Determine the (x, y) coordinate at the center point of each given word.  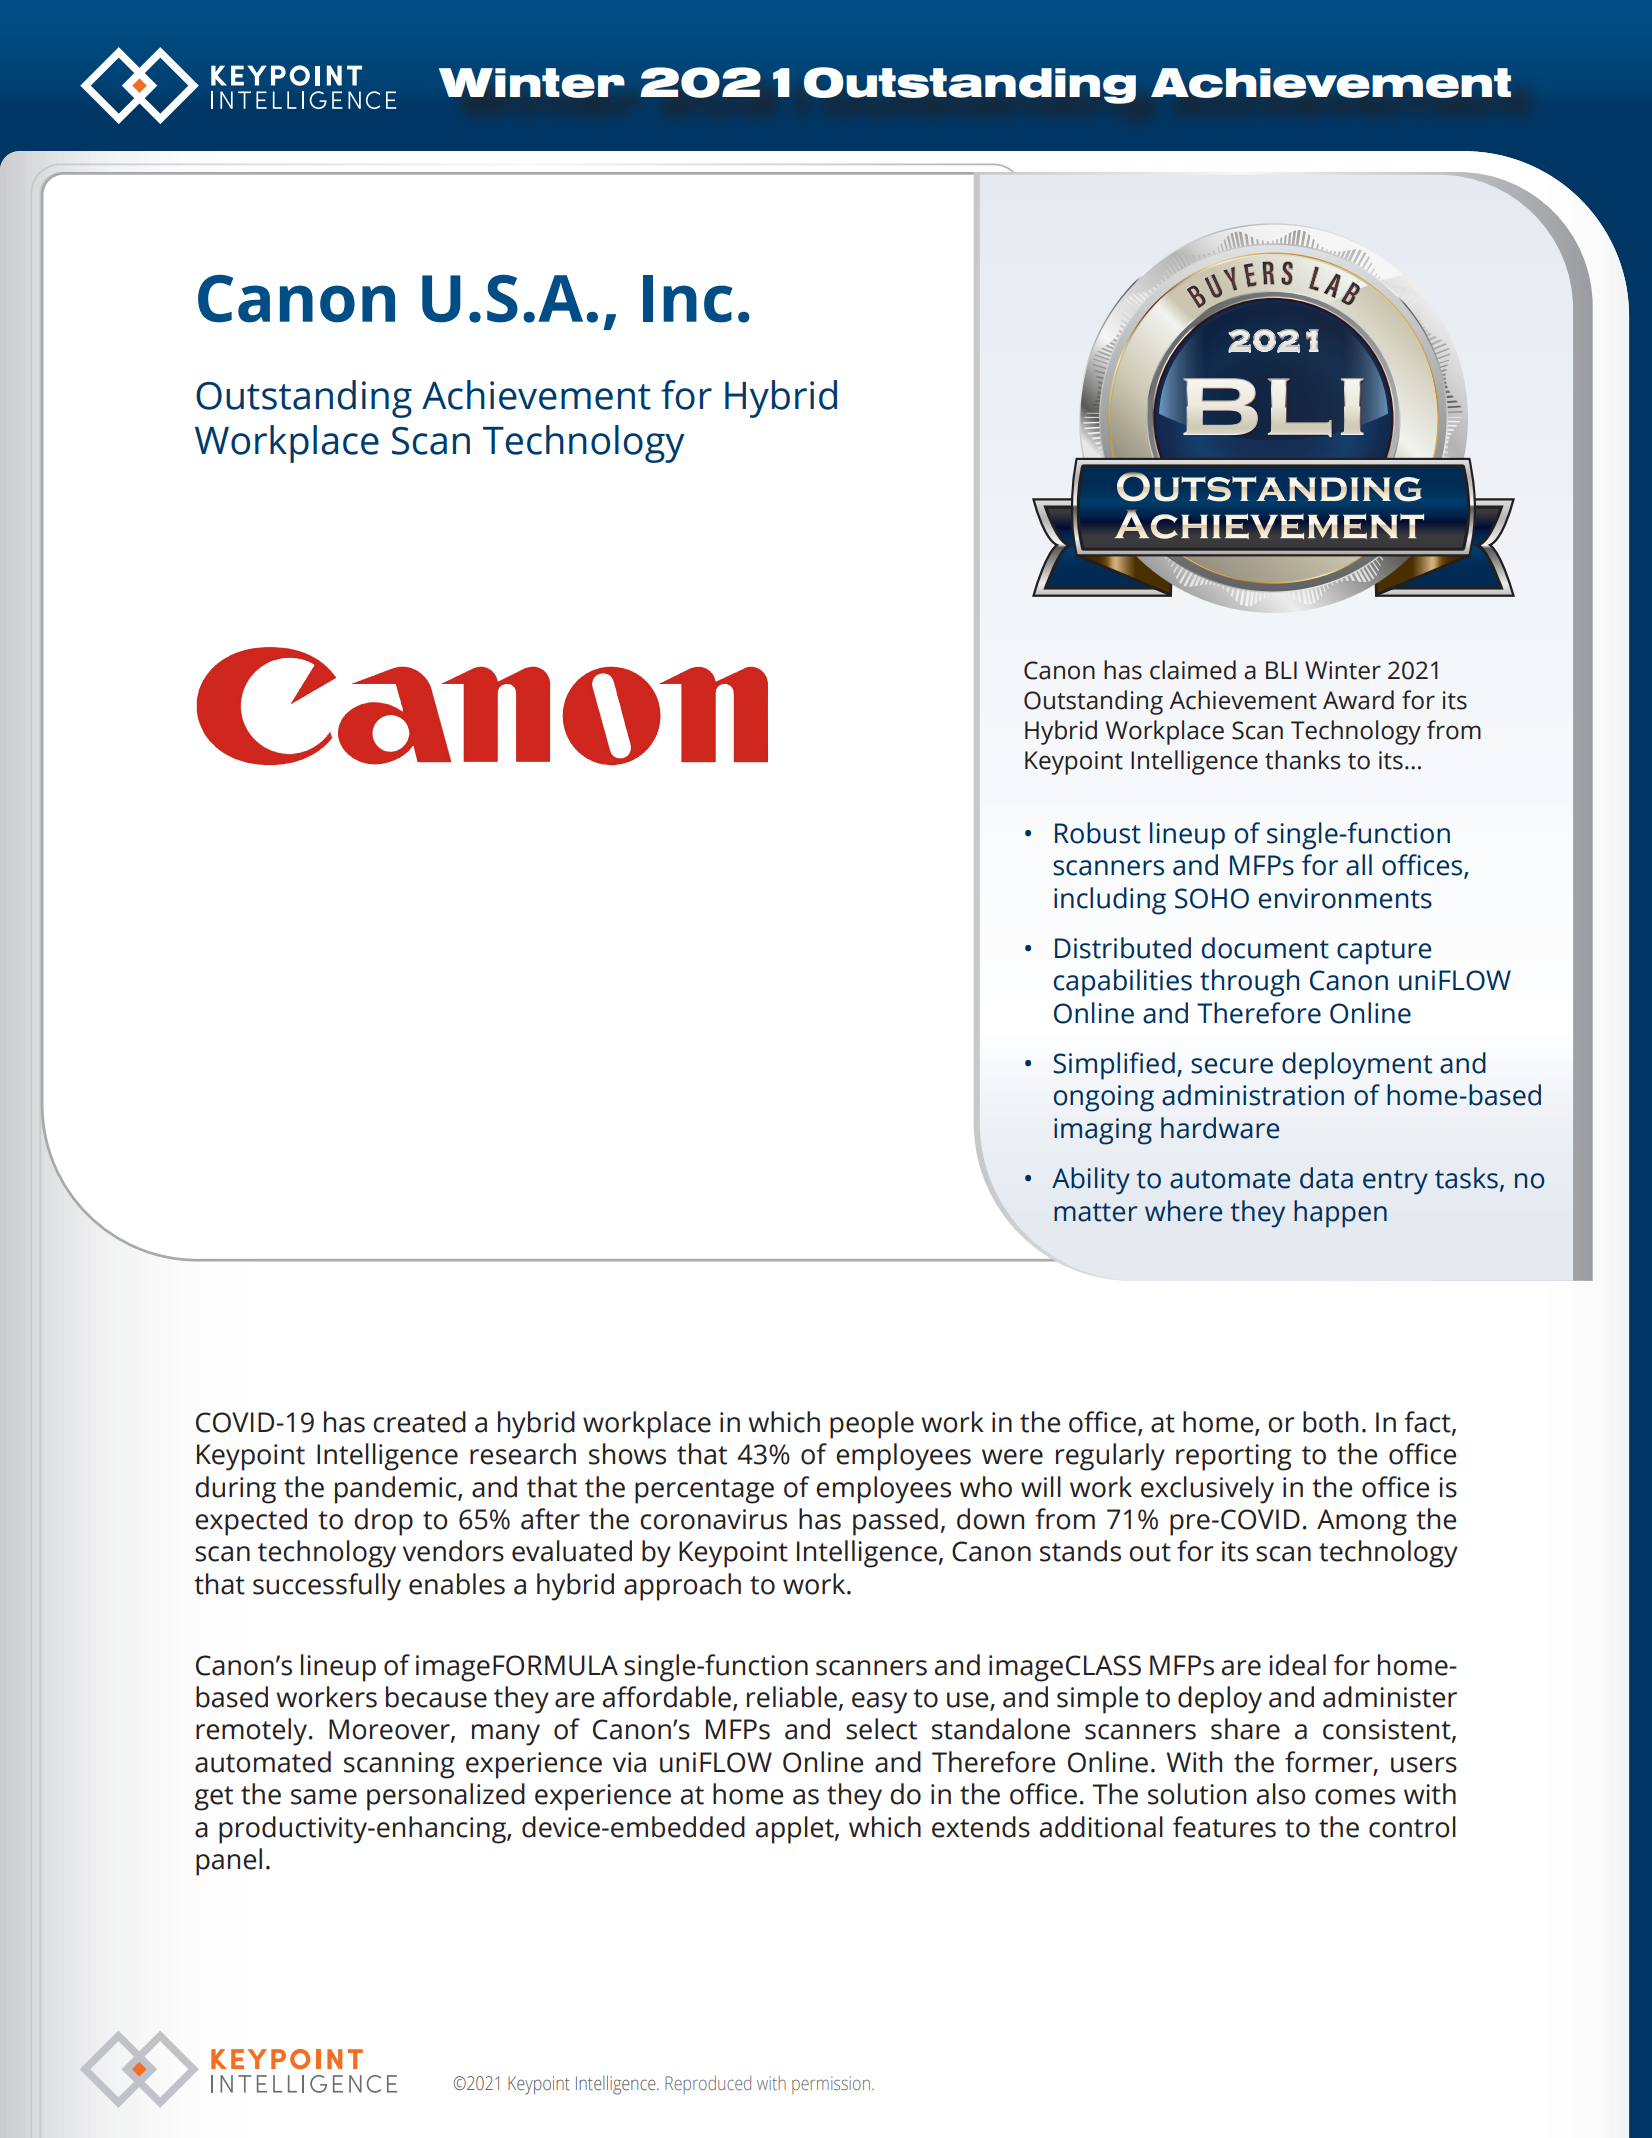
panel (229, 1862)
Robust (1098, 833)
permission (831, 2085)
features (1224, 1827)
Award (1358, 700)
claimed (1193, 670)
